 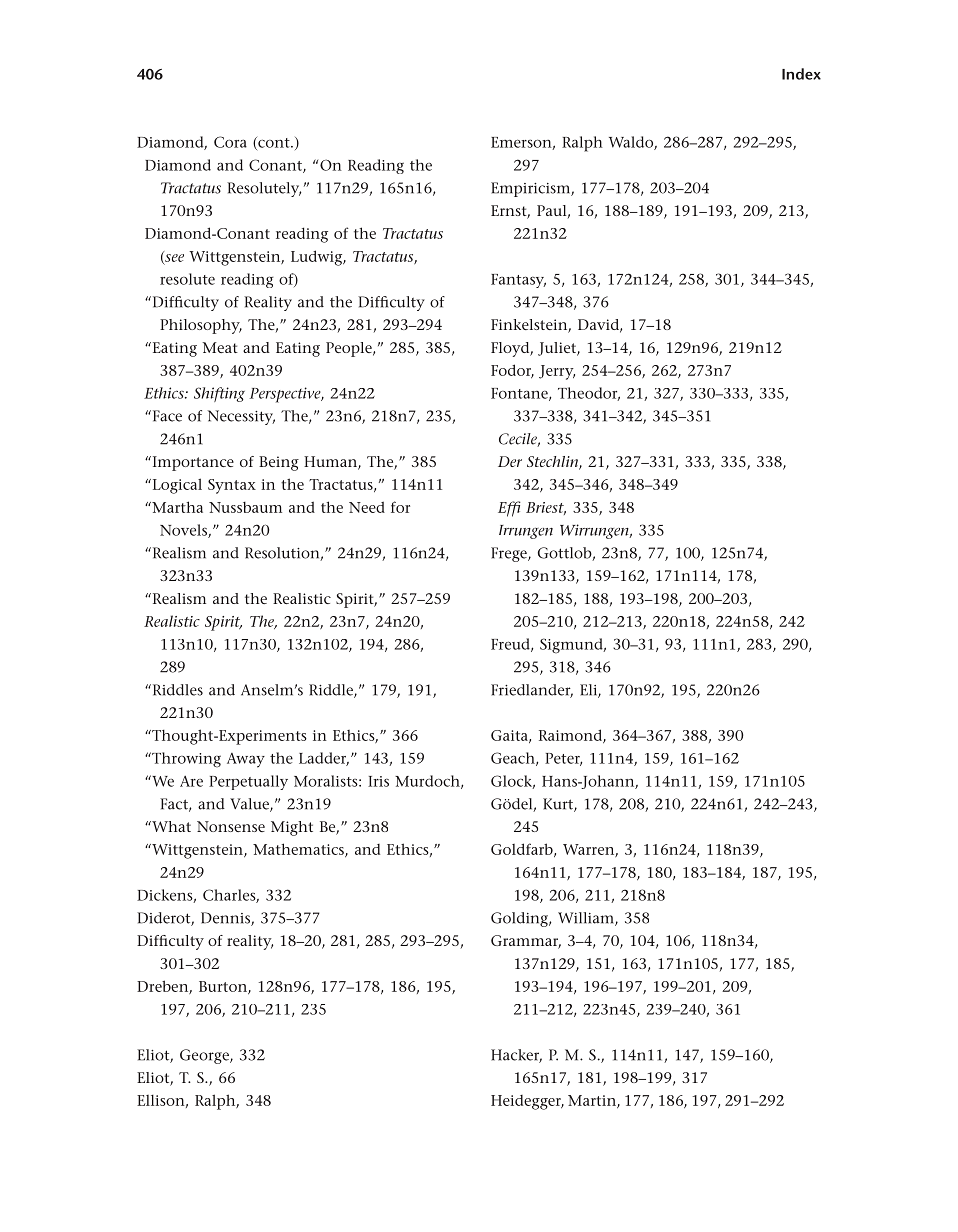 What do you see at coordinates (205, 1056) in the screenshot?
I see `George` at bounding box center [205, 1056].
